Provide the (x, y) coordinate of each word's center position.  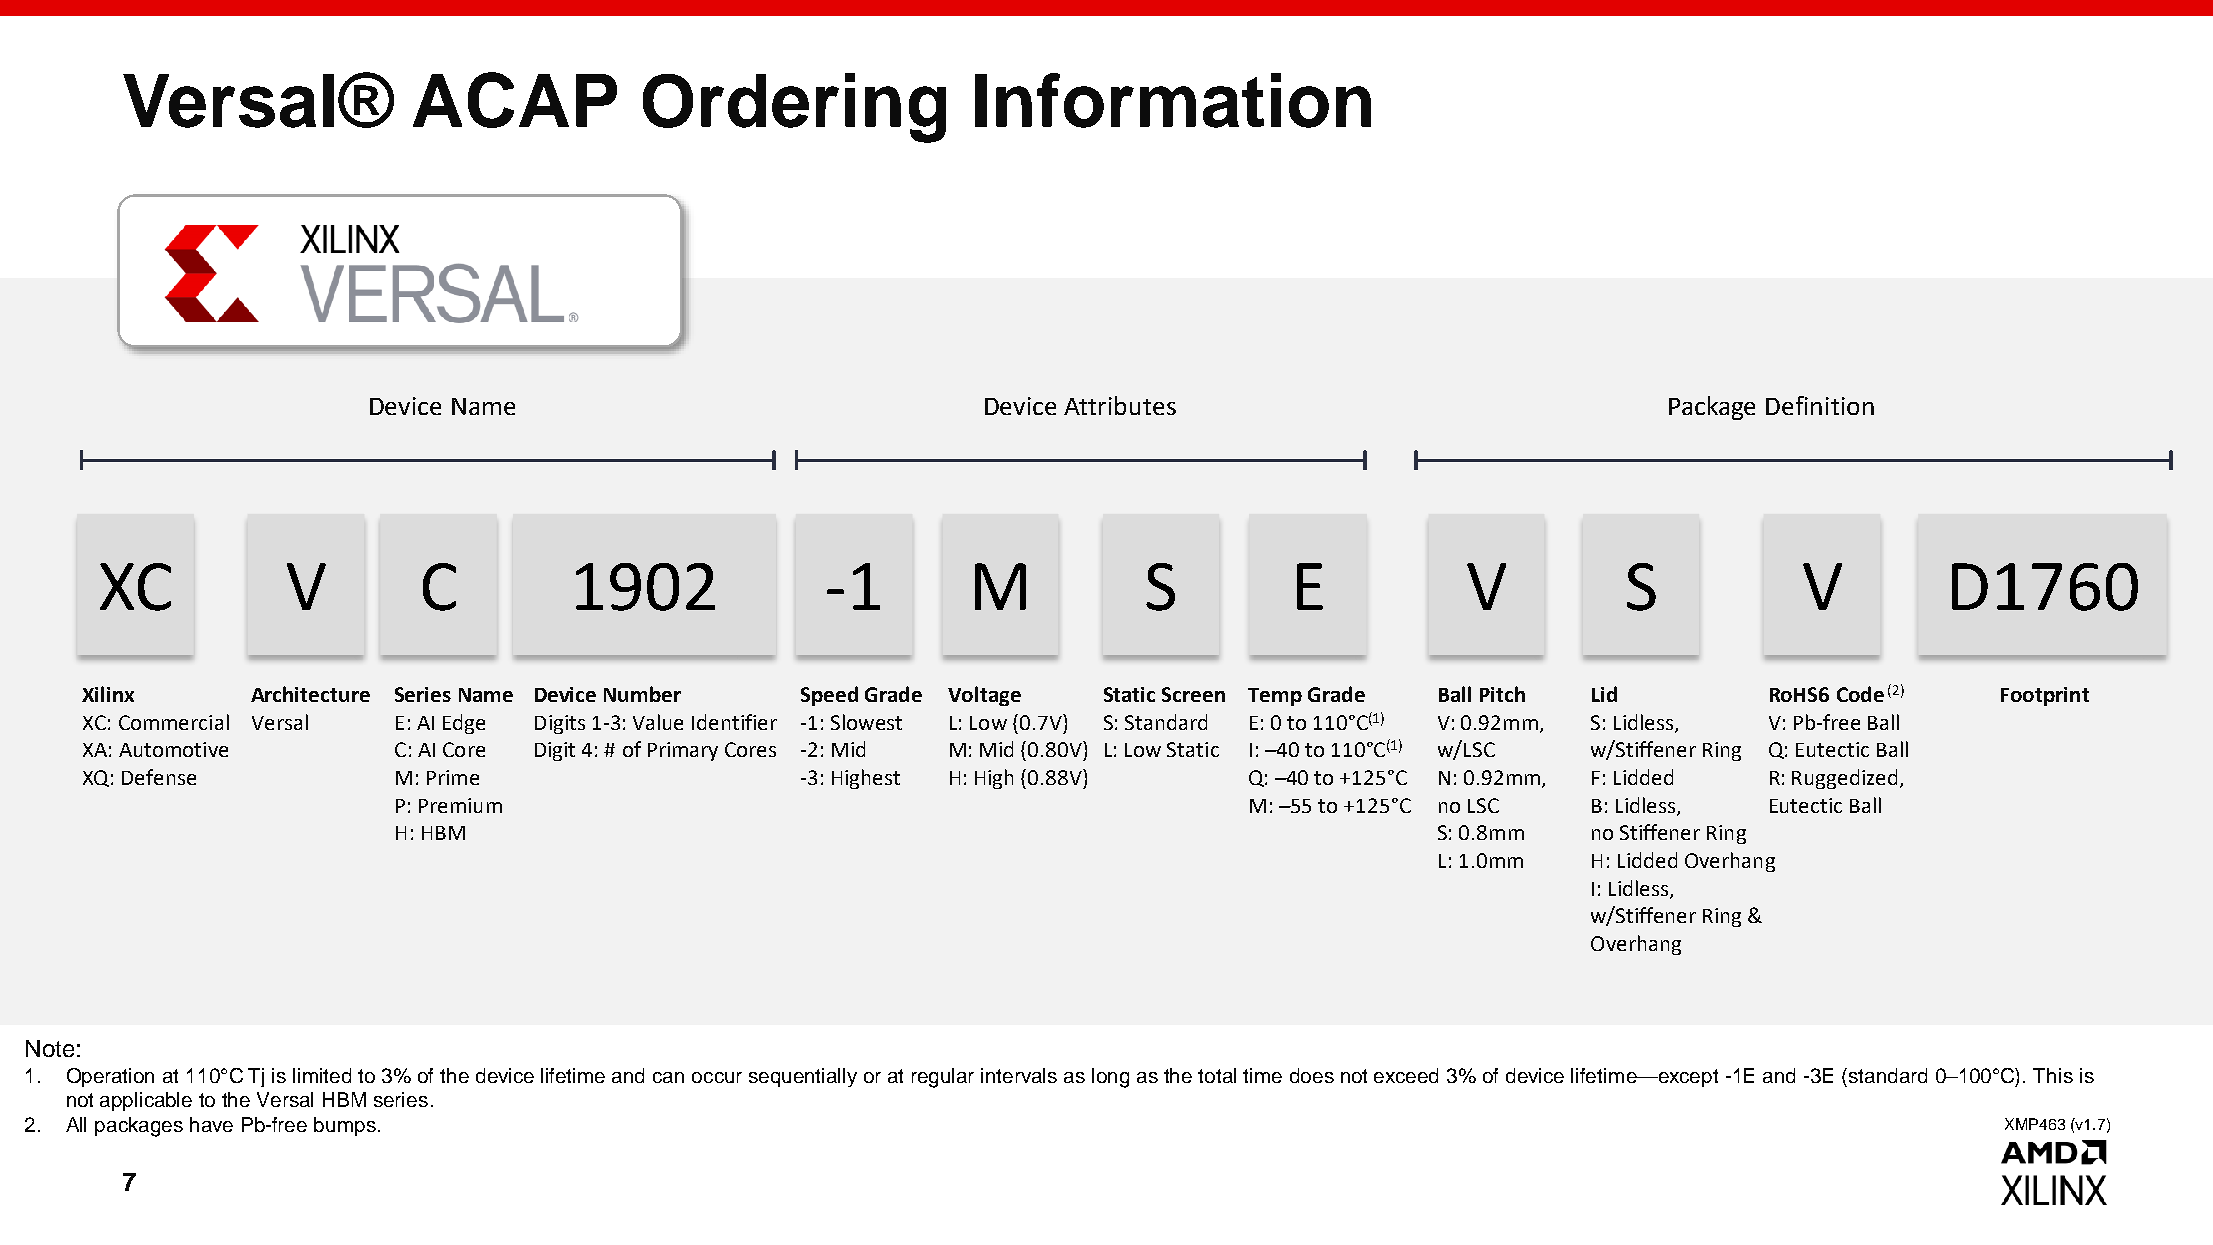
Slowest (866, 722)
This (2053, 1075)
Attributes (1120, 405)
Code (1860, 694)
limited (322, 1075)
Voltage (984, 696)
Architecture (310, 694)
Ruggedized (1844, 779)
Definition (1820, 405)
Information (1173, 100)
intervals (1019, 1075)
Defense (159, 777)
